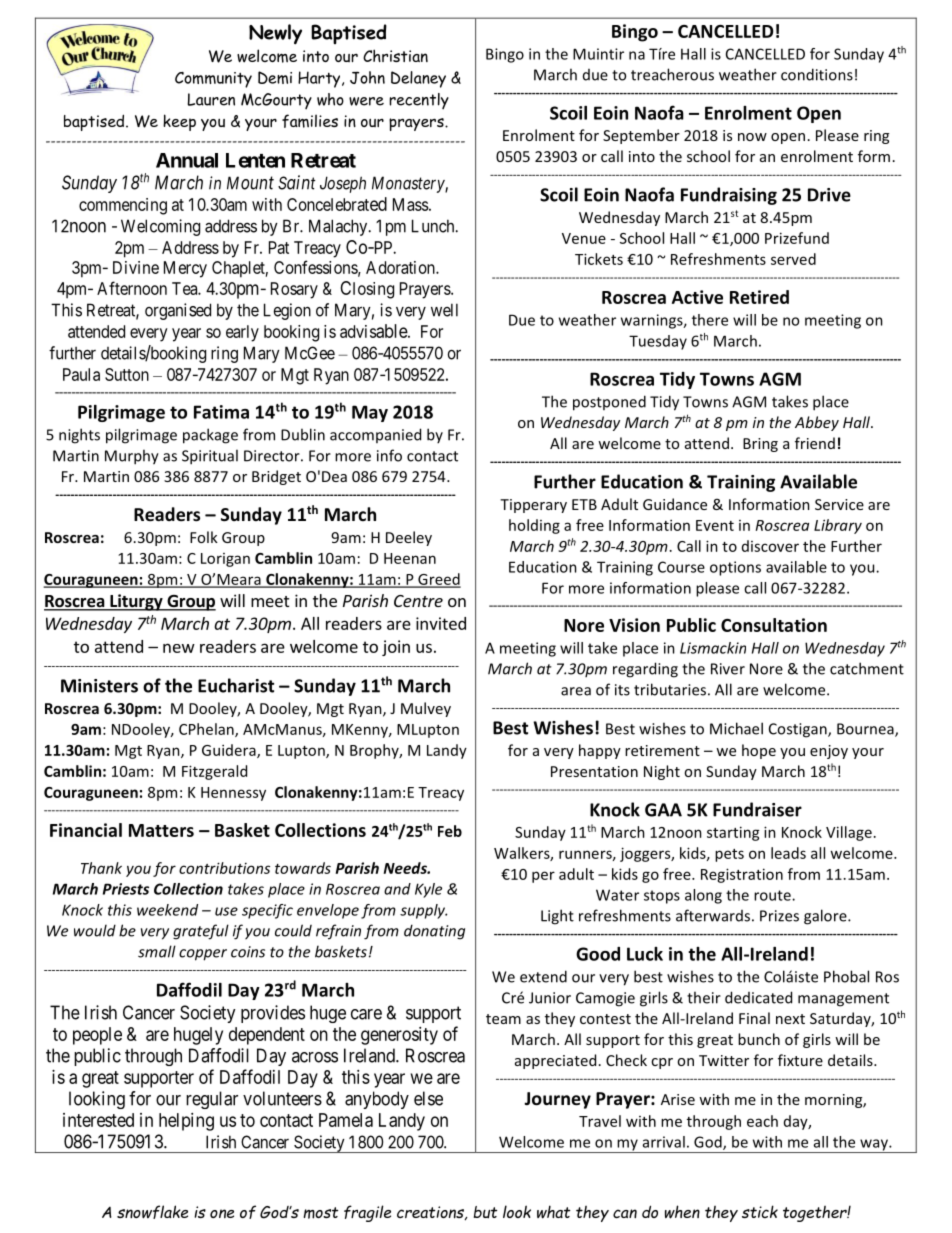 Image resolution: width=952 pixels, height=1233 pixels. Describe the element at coordinates (418, 79) in the screenshot. I see `Delaney` at that location.
